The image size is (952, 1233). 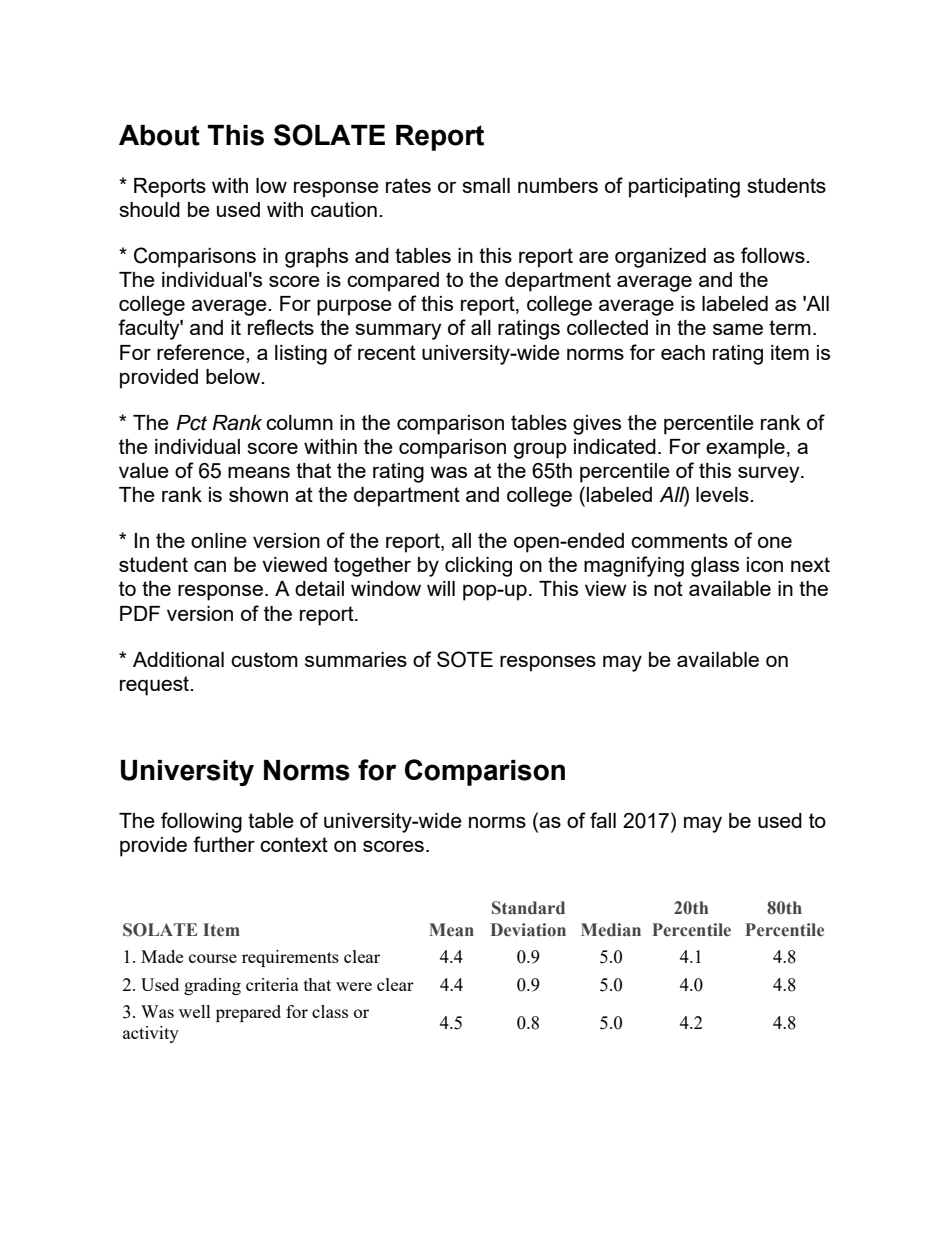 What do you see at coordinates (202, 352) in the screenshot?
I see `reference` at bounding box center [202, 352].
